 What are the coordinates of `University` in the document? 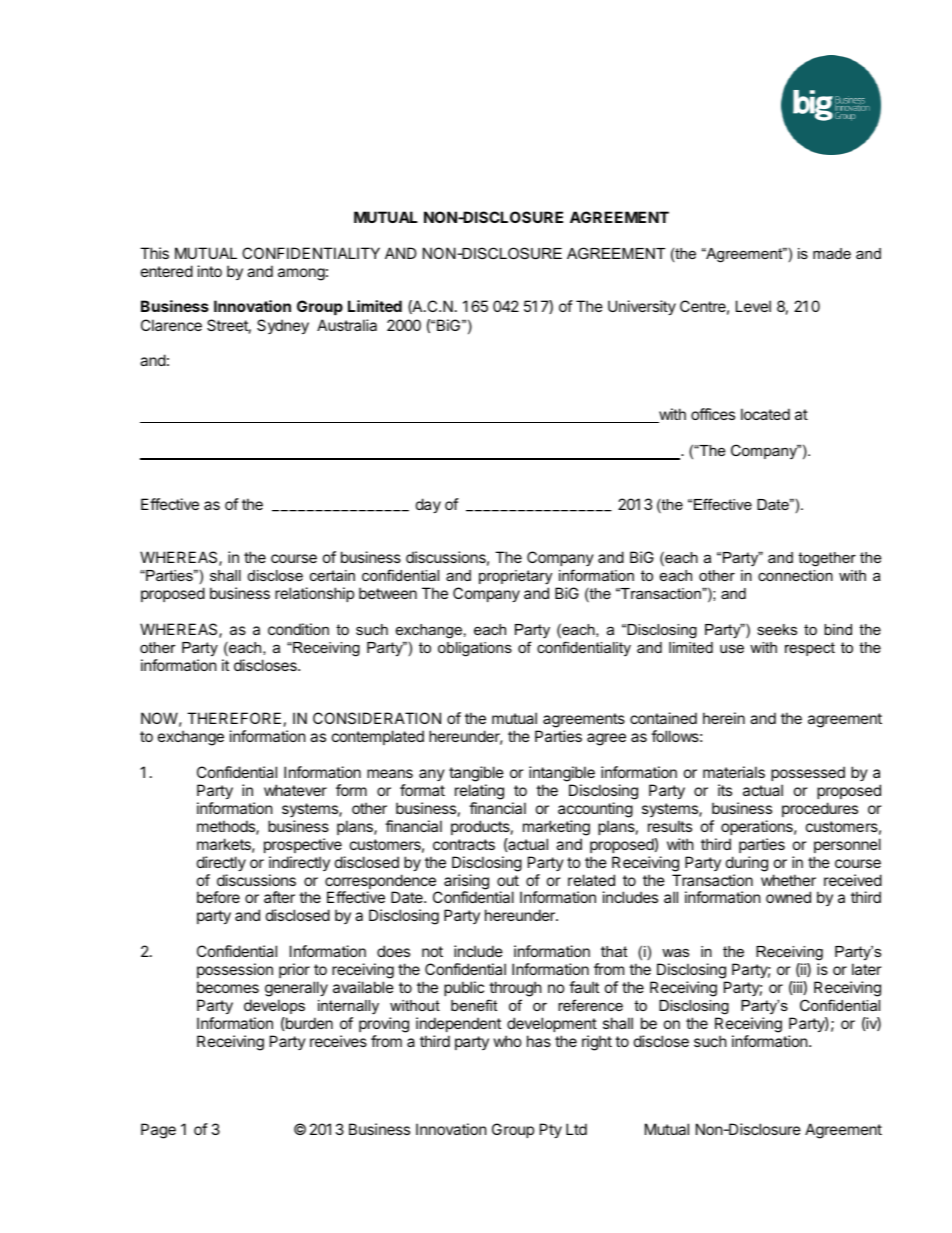 It's located at (642, 307).
